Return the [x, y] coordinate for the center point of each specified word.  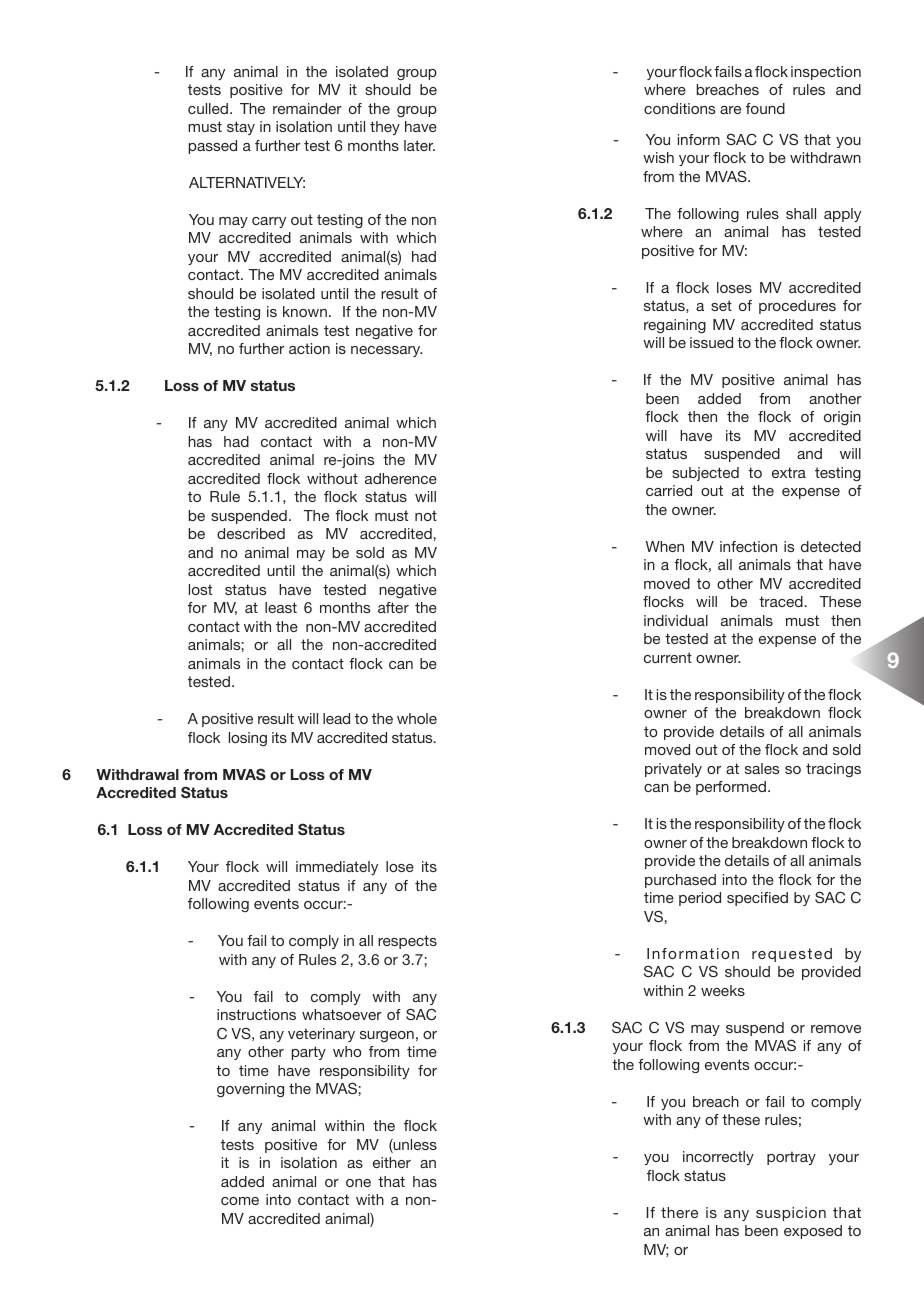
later [419, 145]
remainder [307, 108]
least [281, 607]
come [240, 1201]
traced [781, 601]
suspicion [791, 1214]
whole [417, 718]
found [765, 108]
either [392, 1162]
